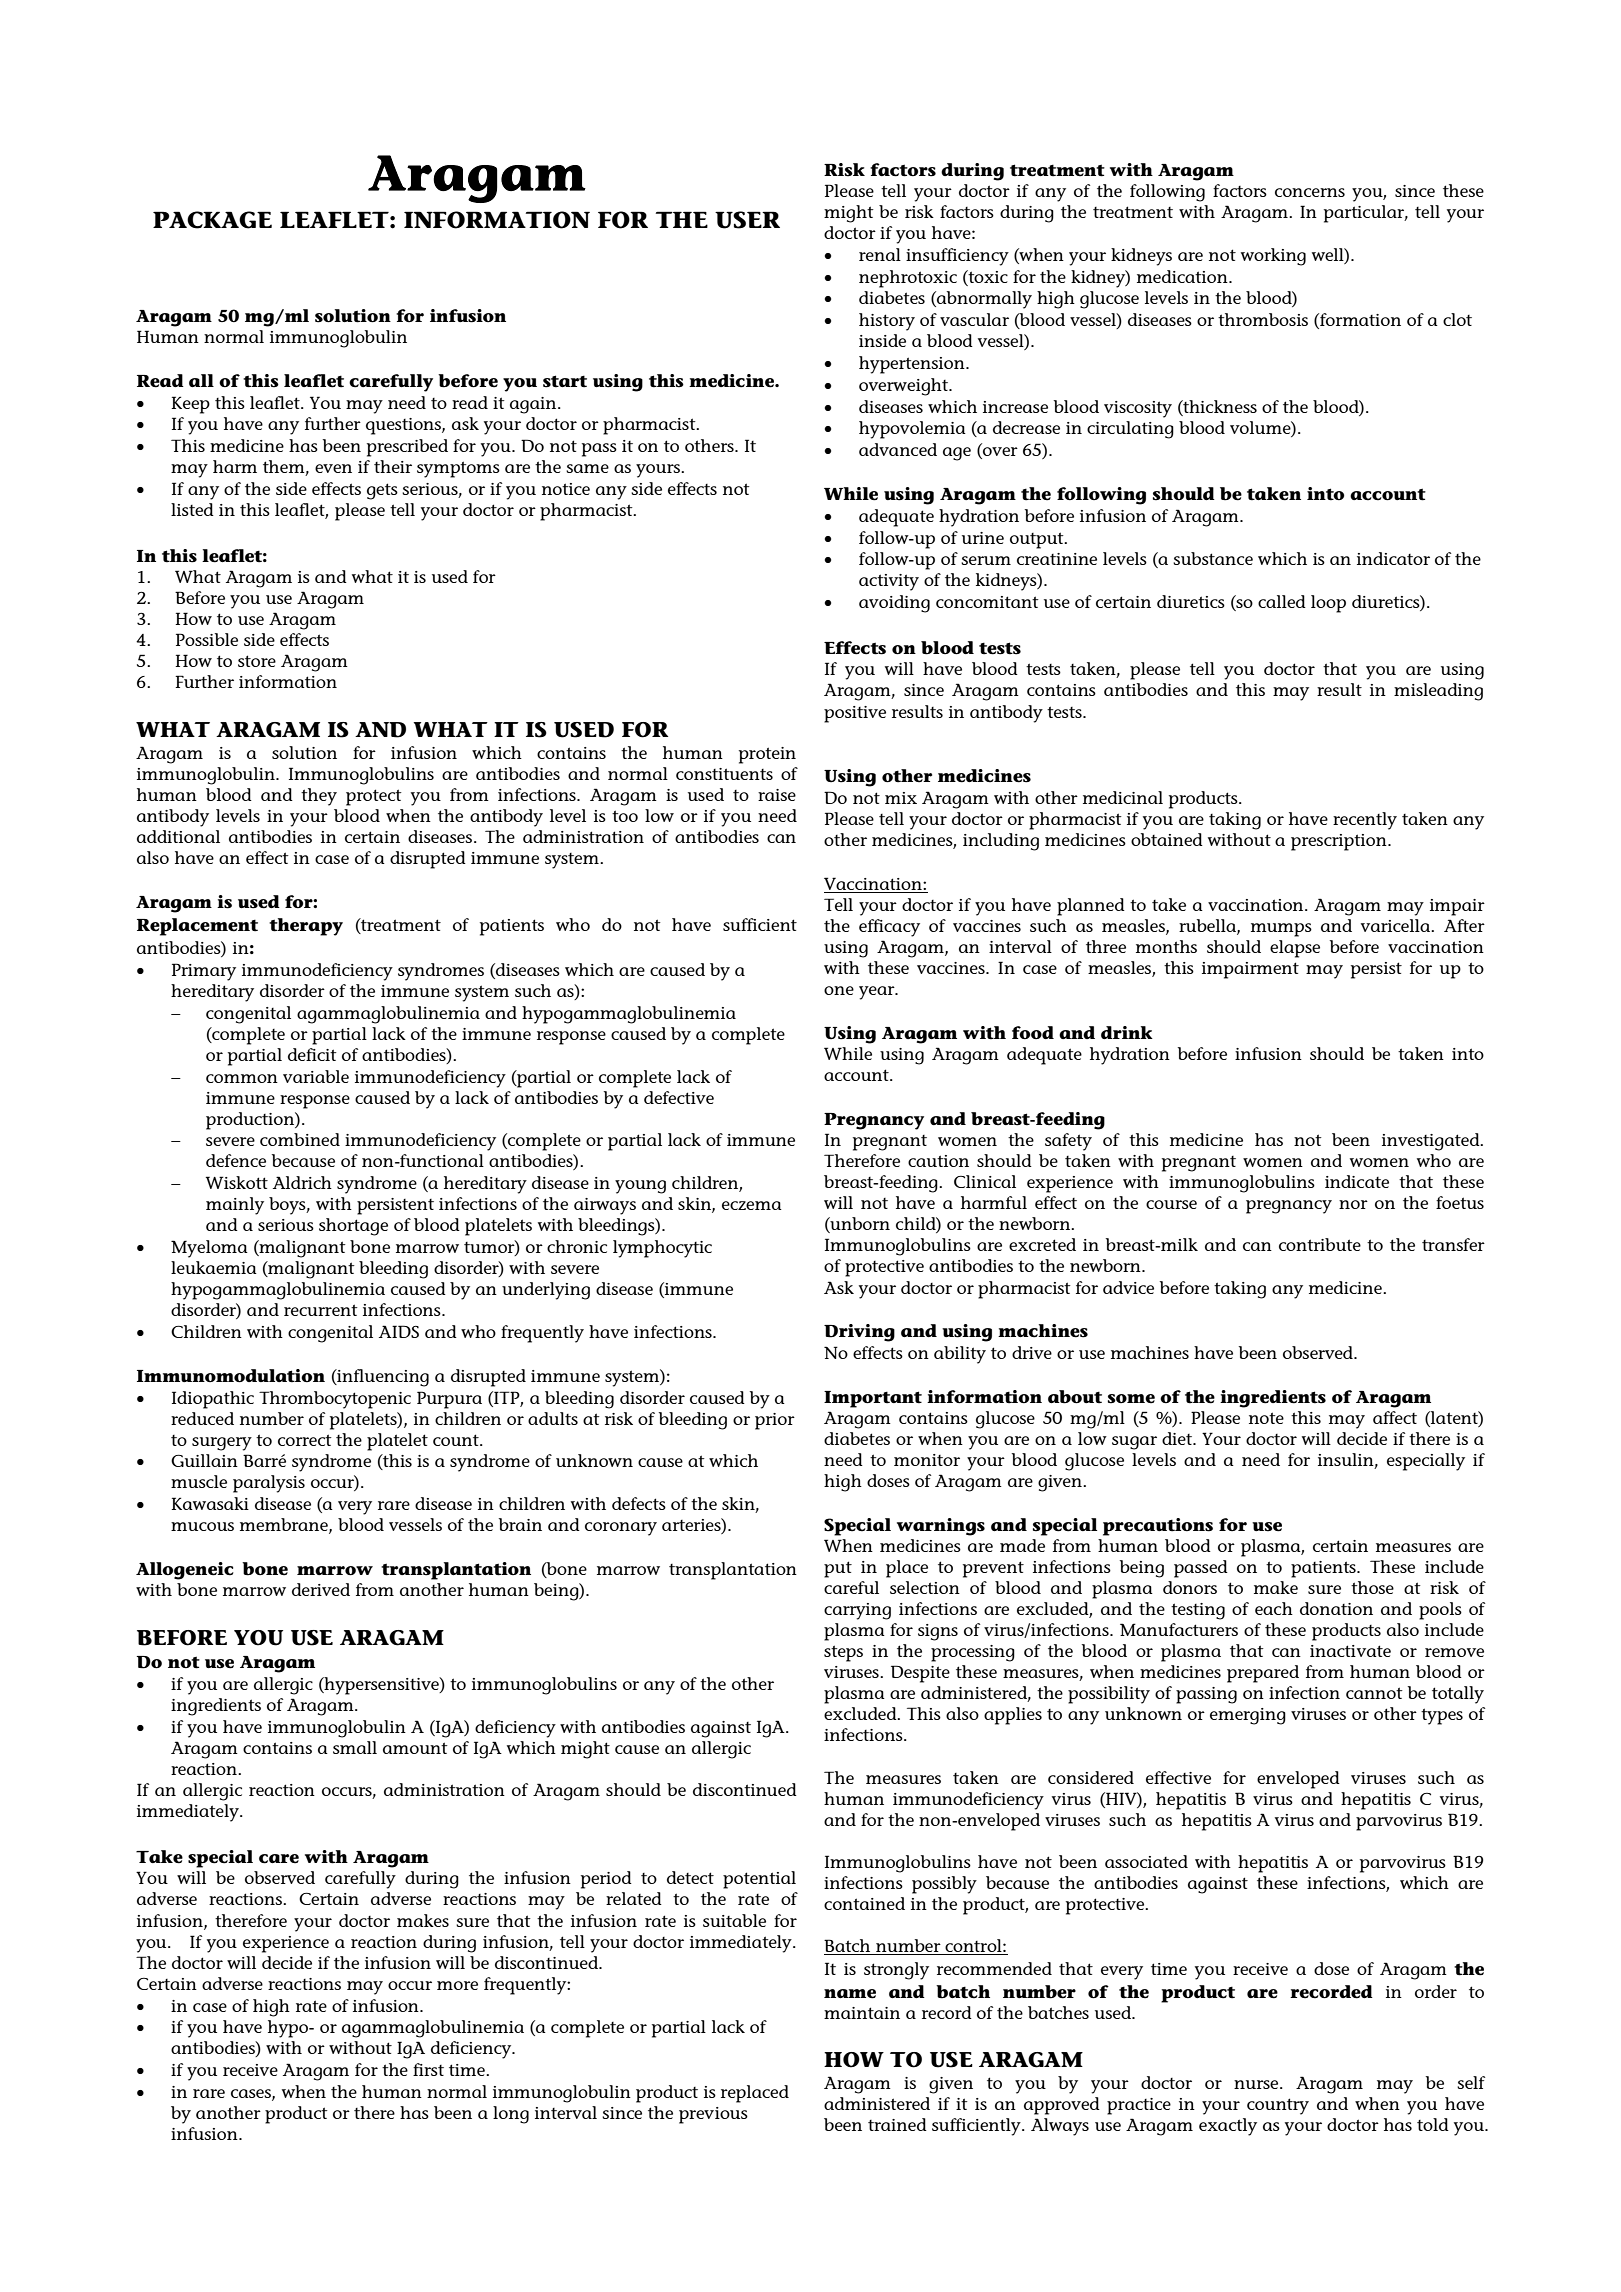  Describe the element at coordinates (428, 2069) in the screenshot. I see `first` at that location.
